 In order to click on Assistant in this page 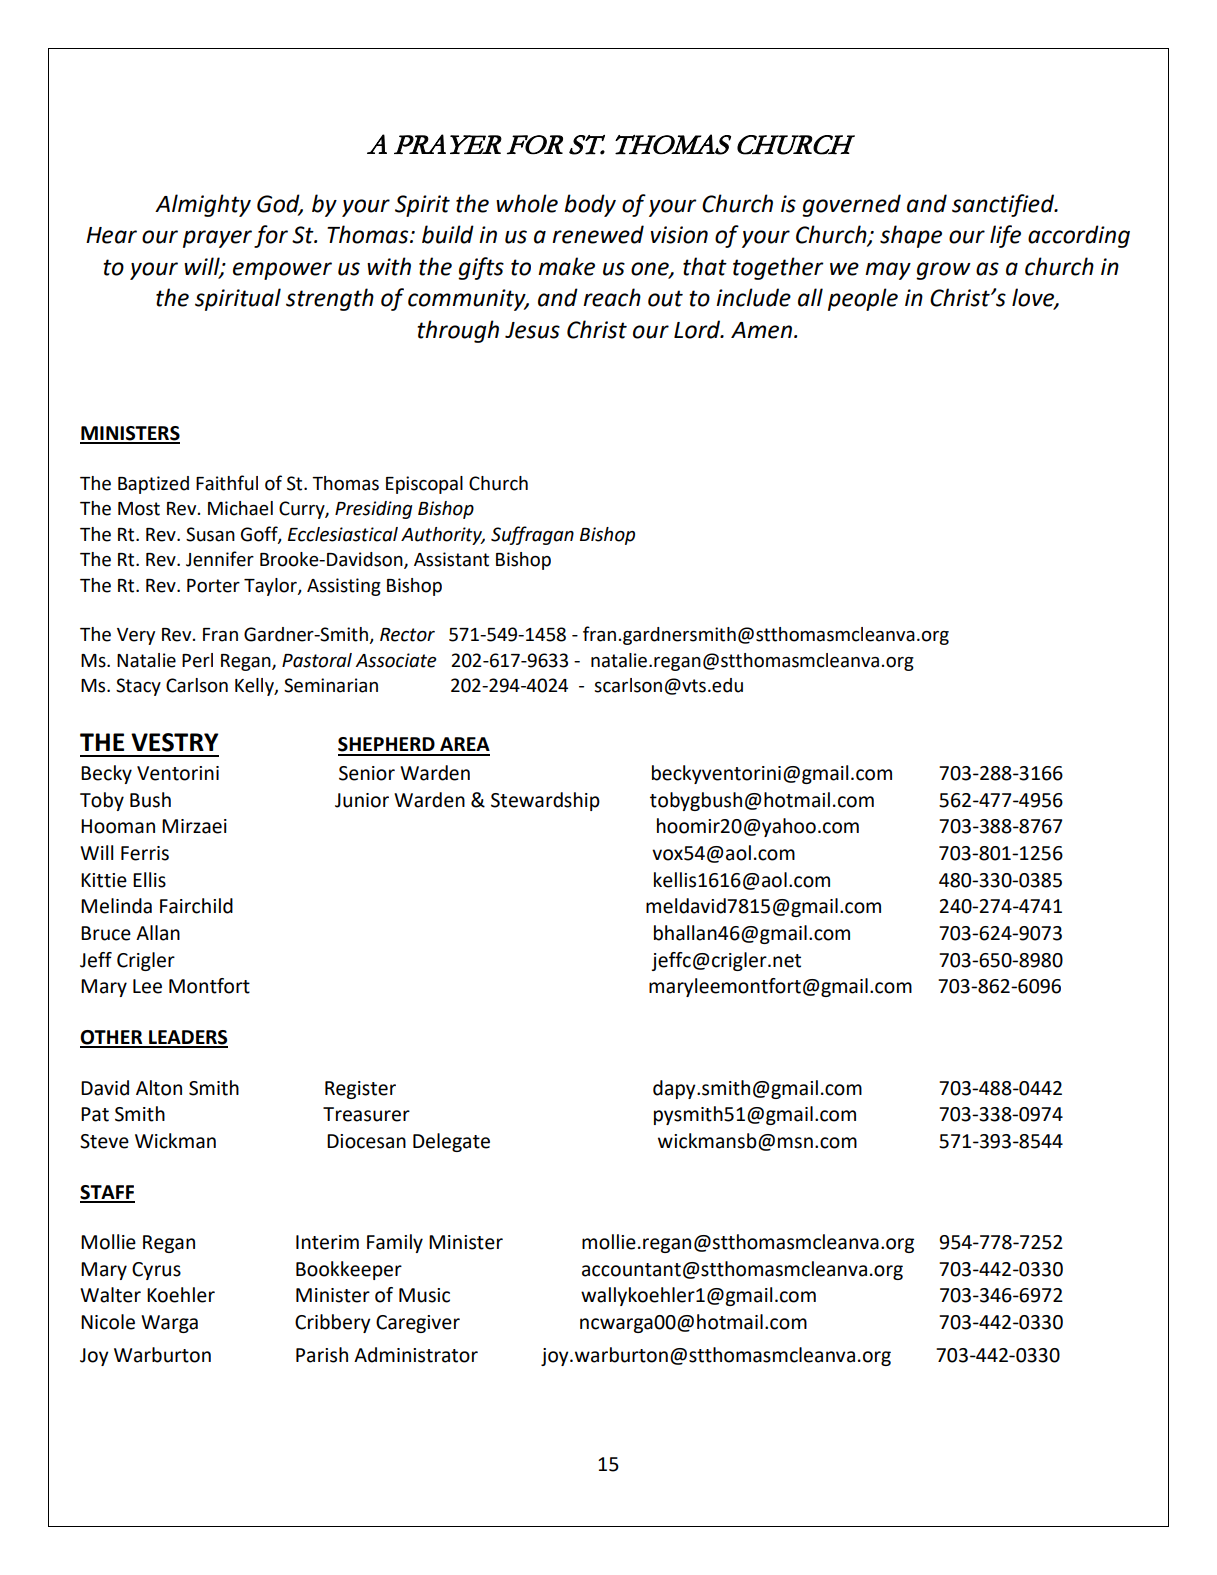, I will do `click(451, 559)`.
